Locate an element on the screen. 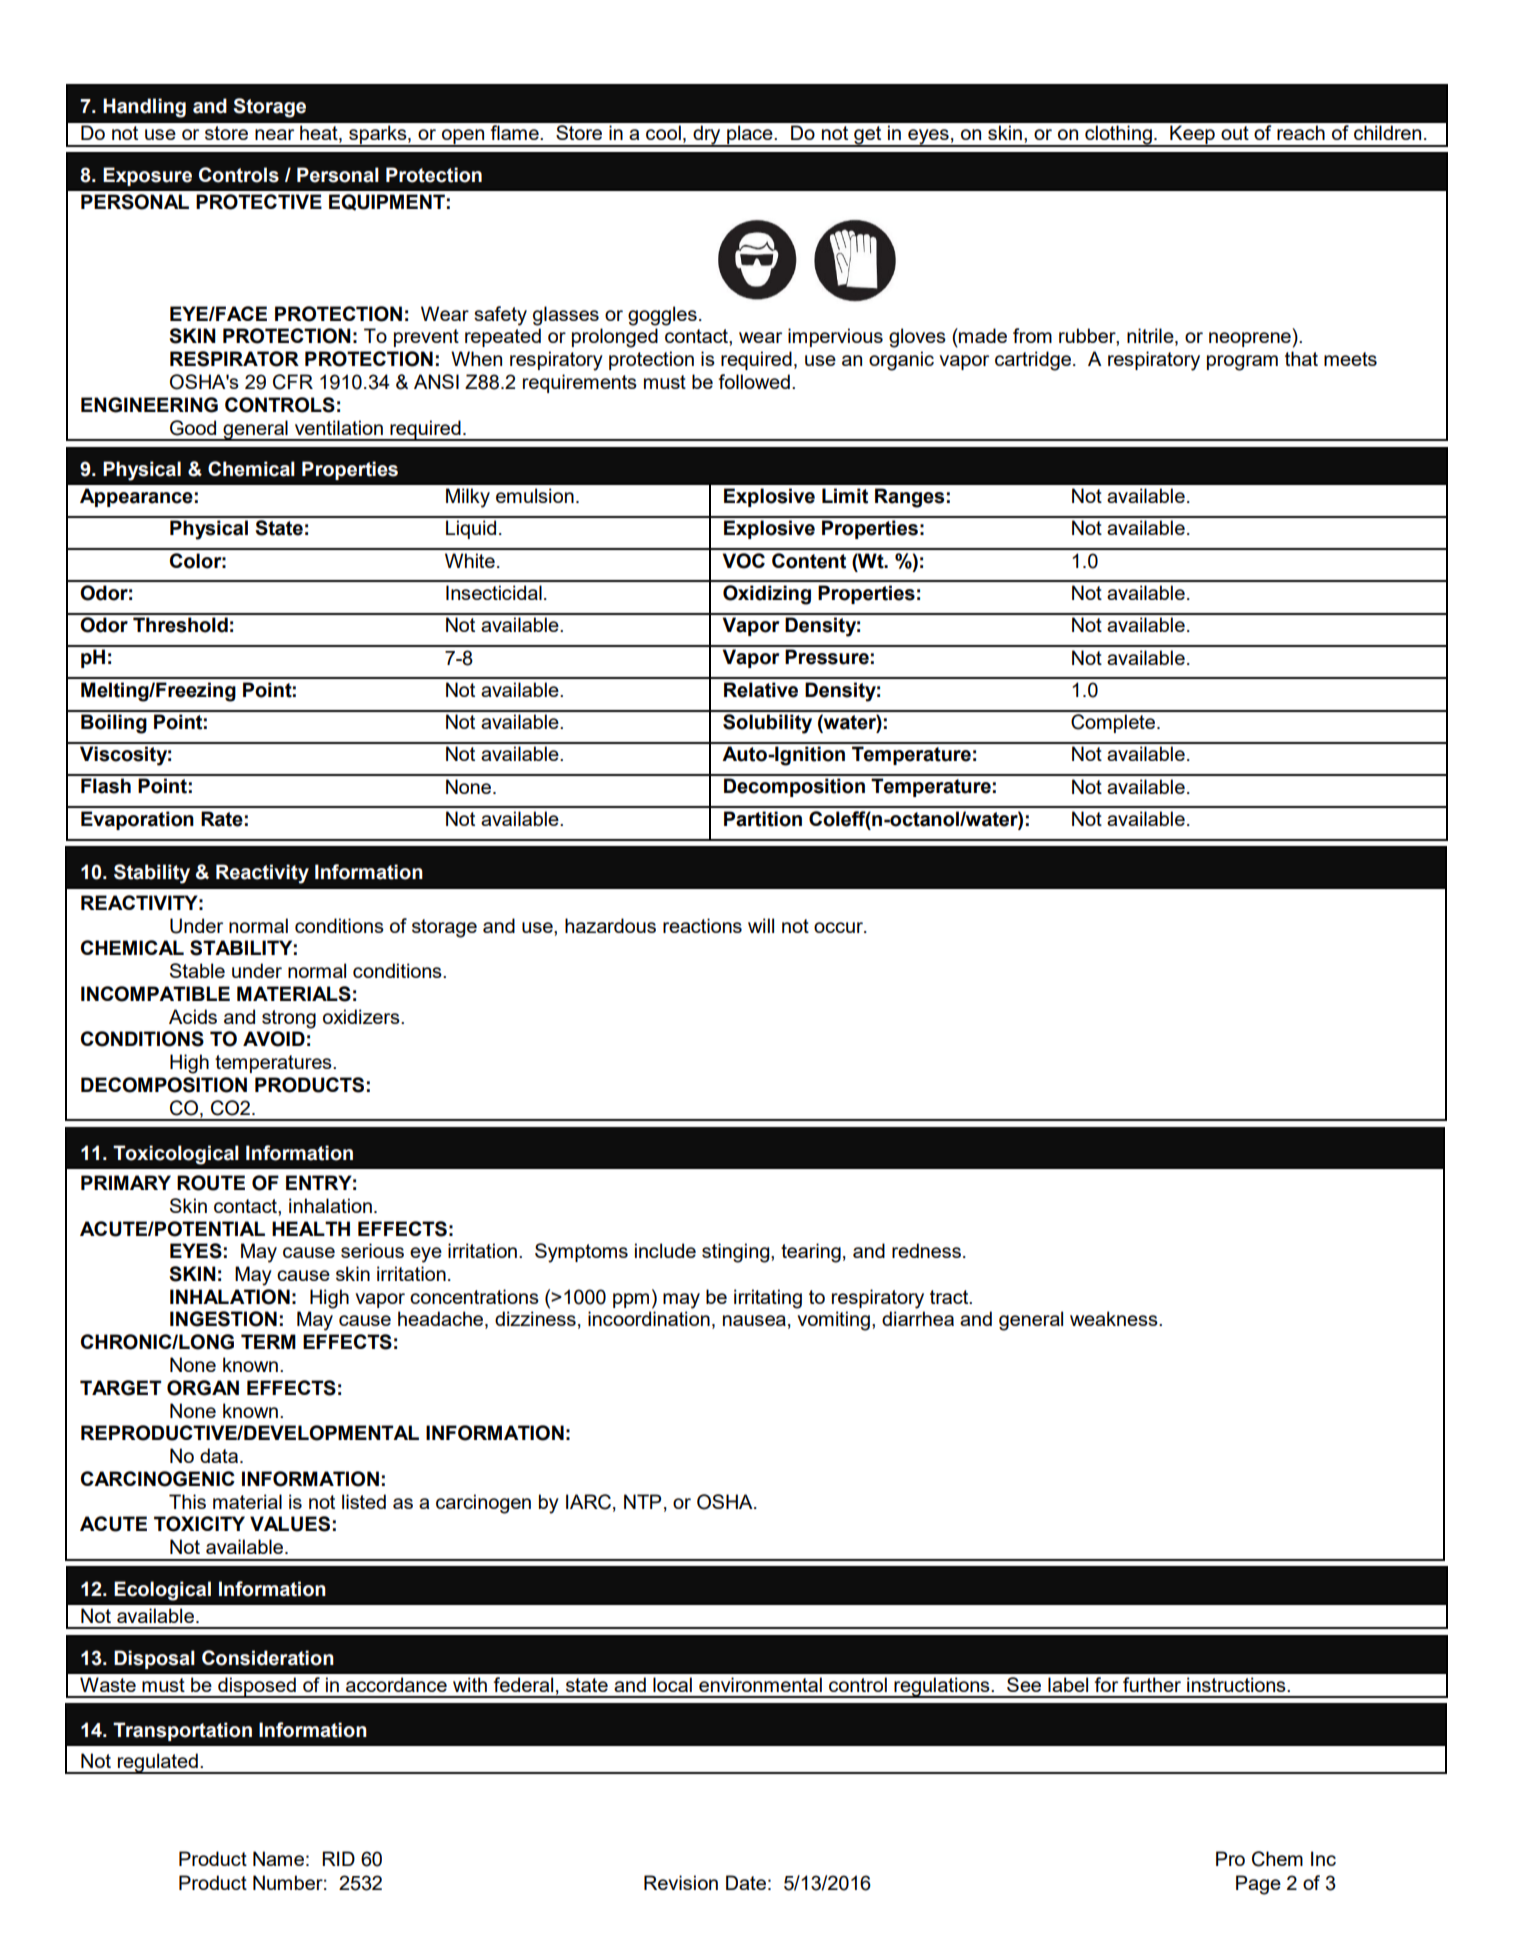  Rate is located at coordinates (222, 819).
